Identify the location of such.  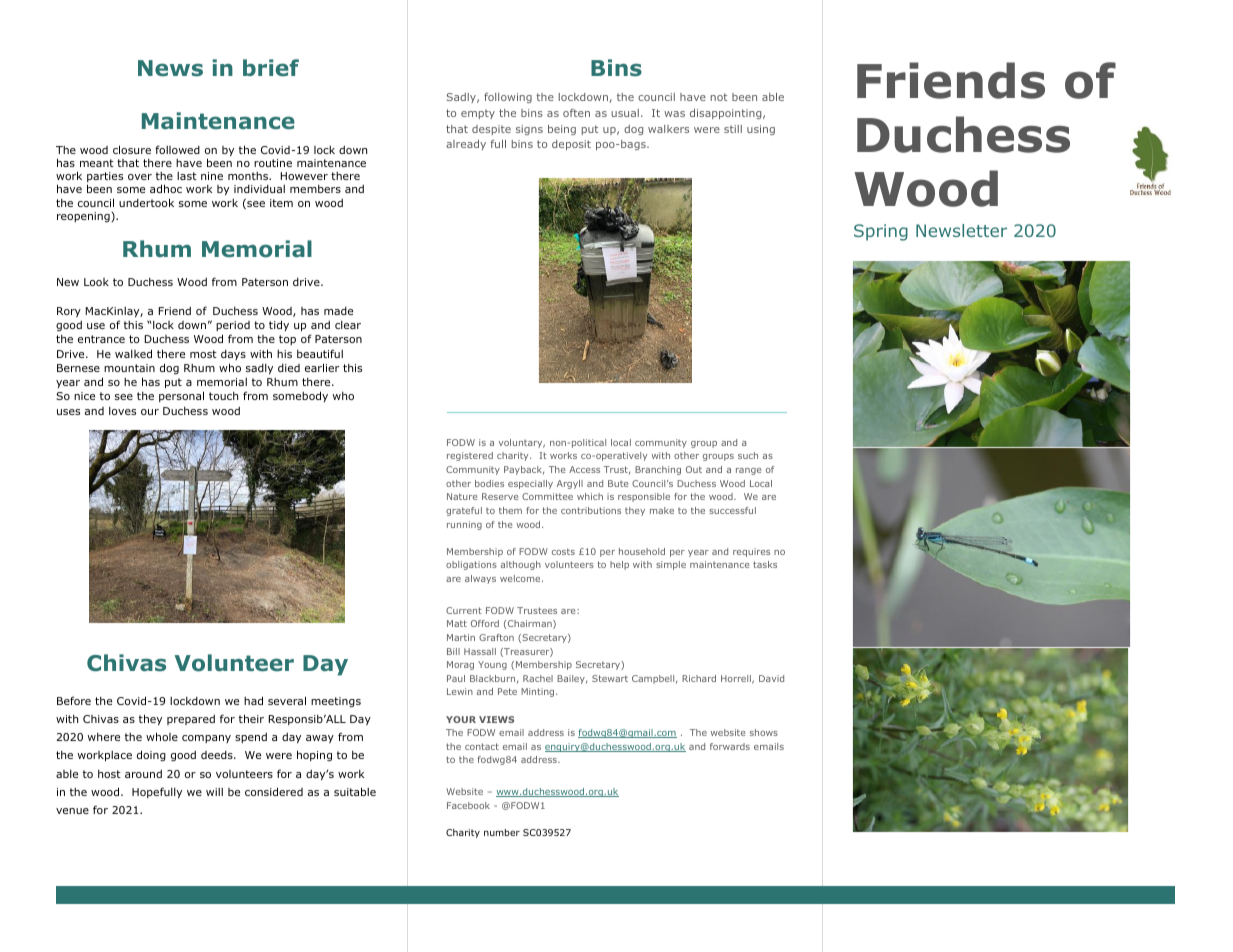
(748, 455).
